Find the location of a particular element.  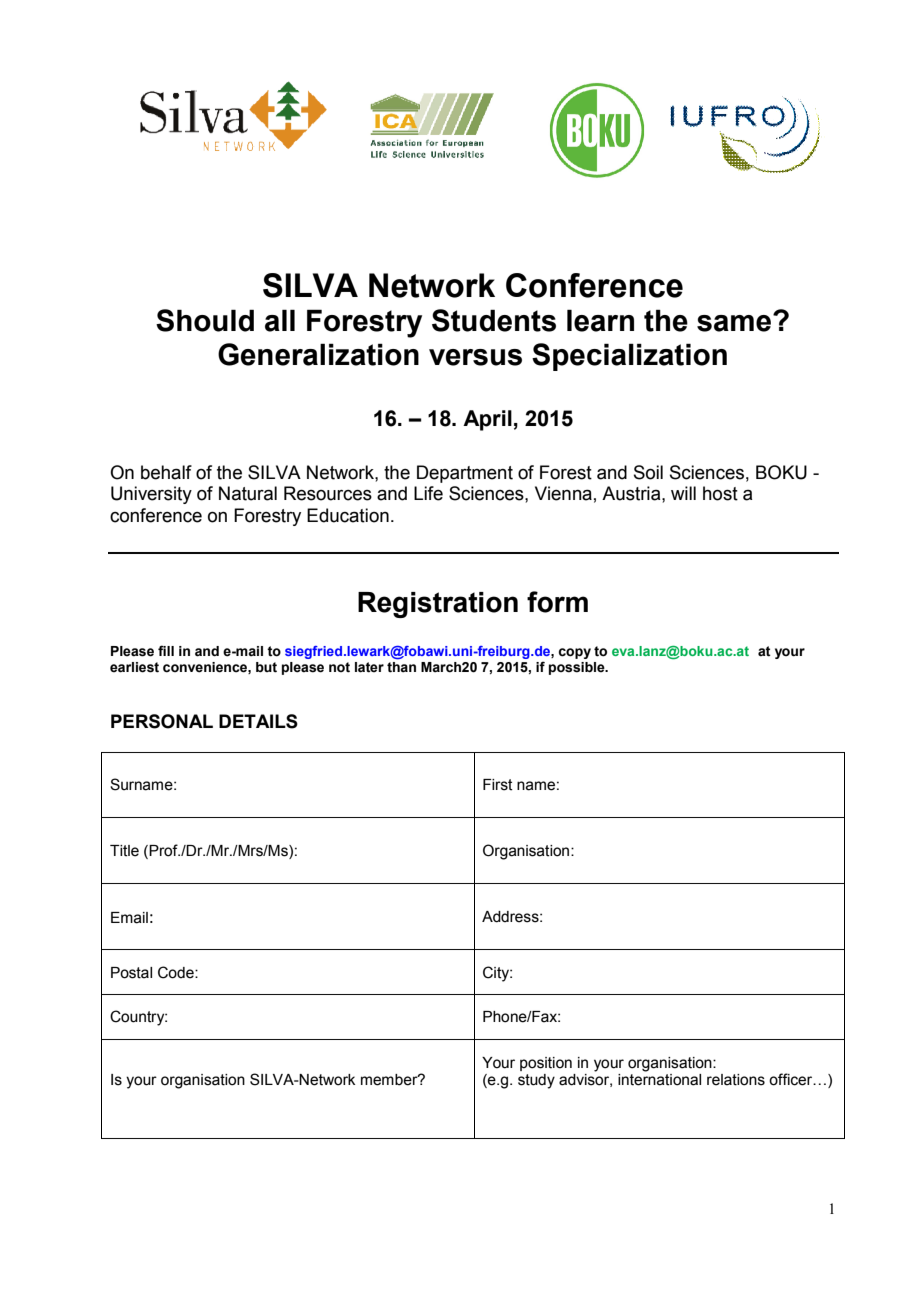

study is located at coordinates (536, 1081).
